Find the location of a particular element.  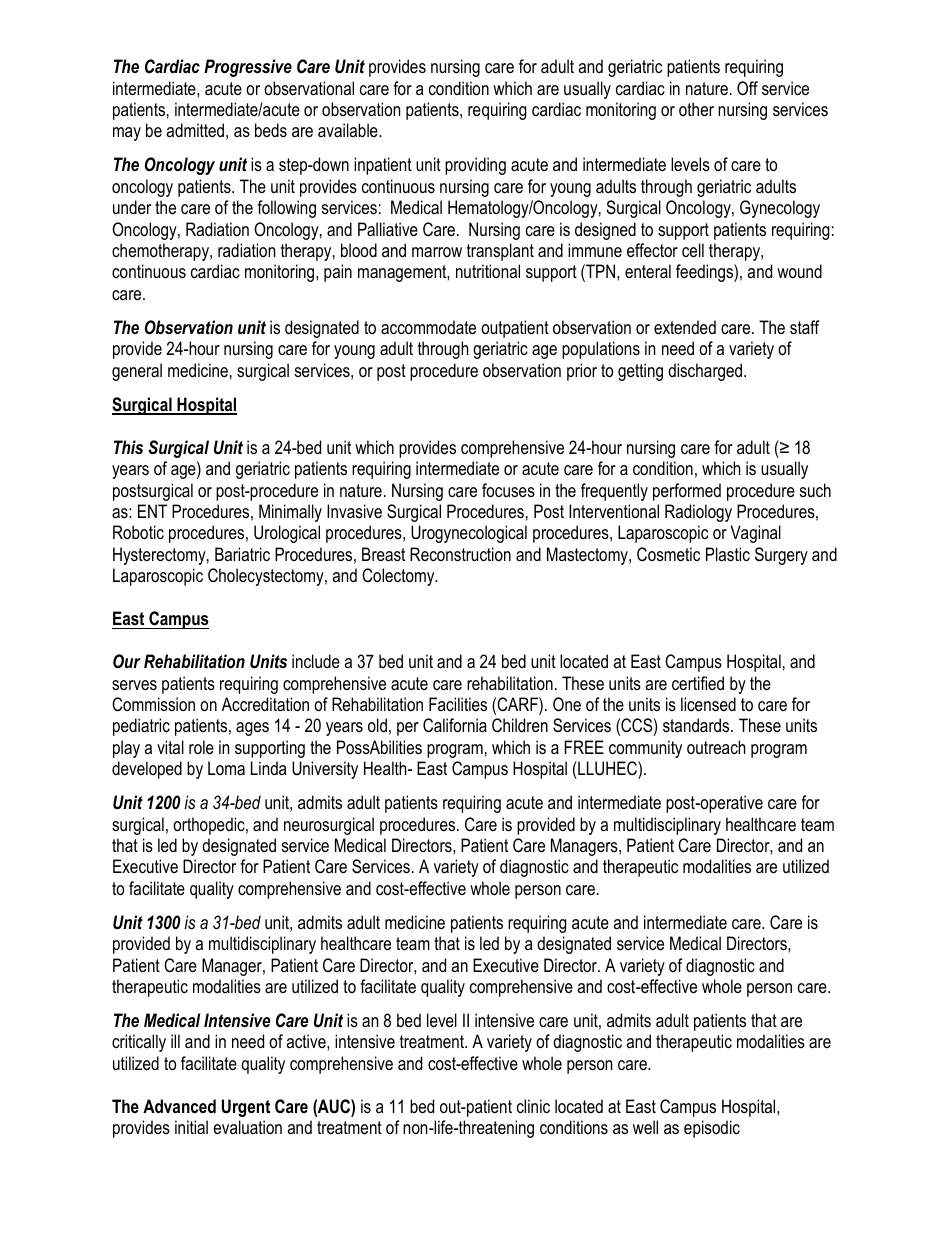

California is located at coordinates (455, 725).
